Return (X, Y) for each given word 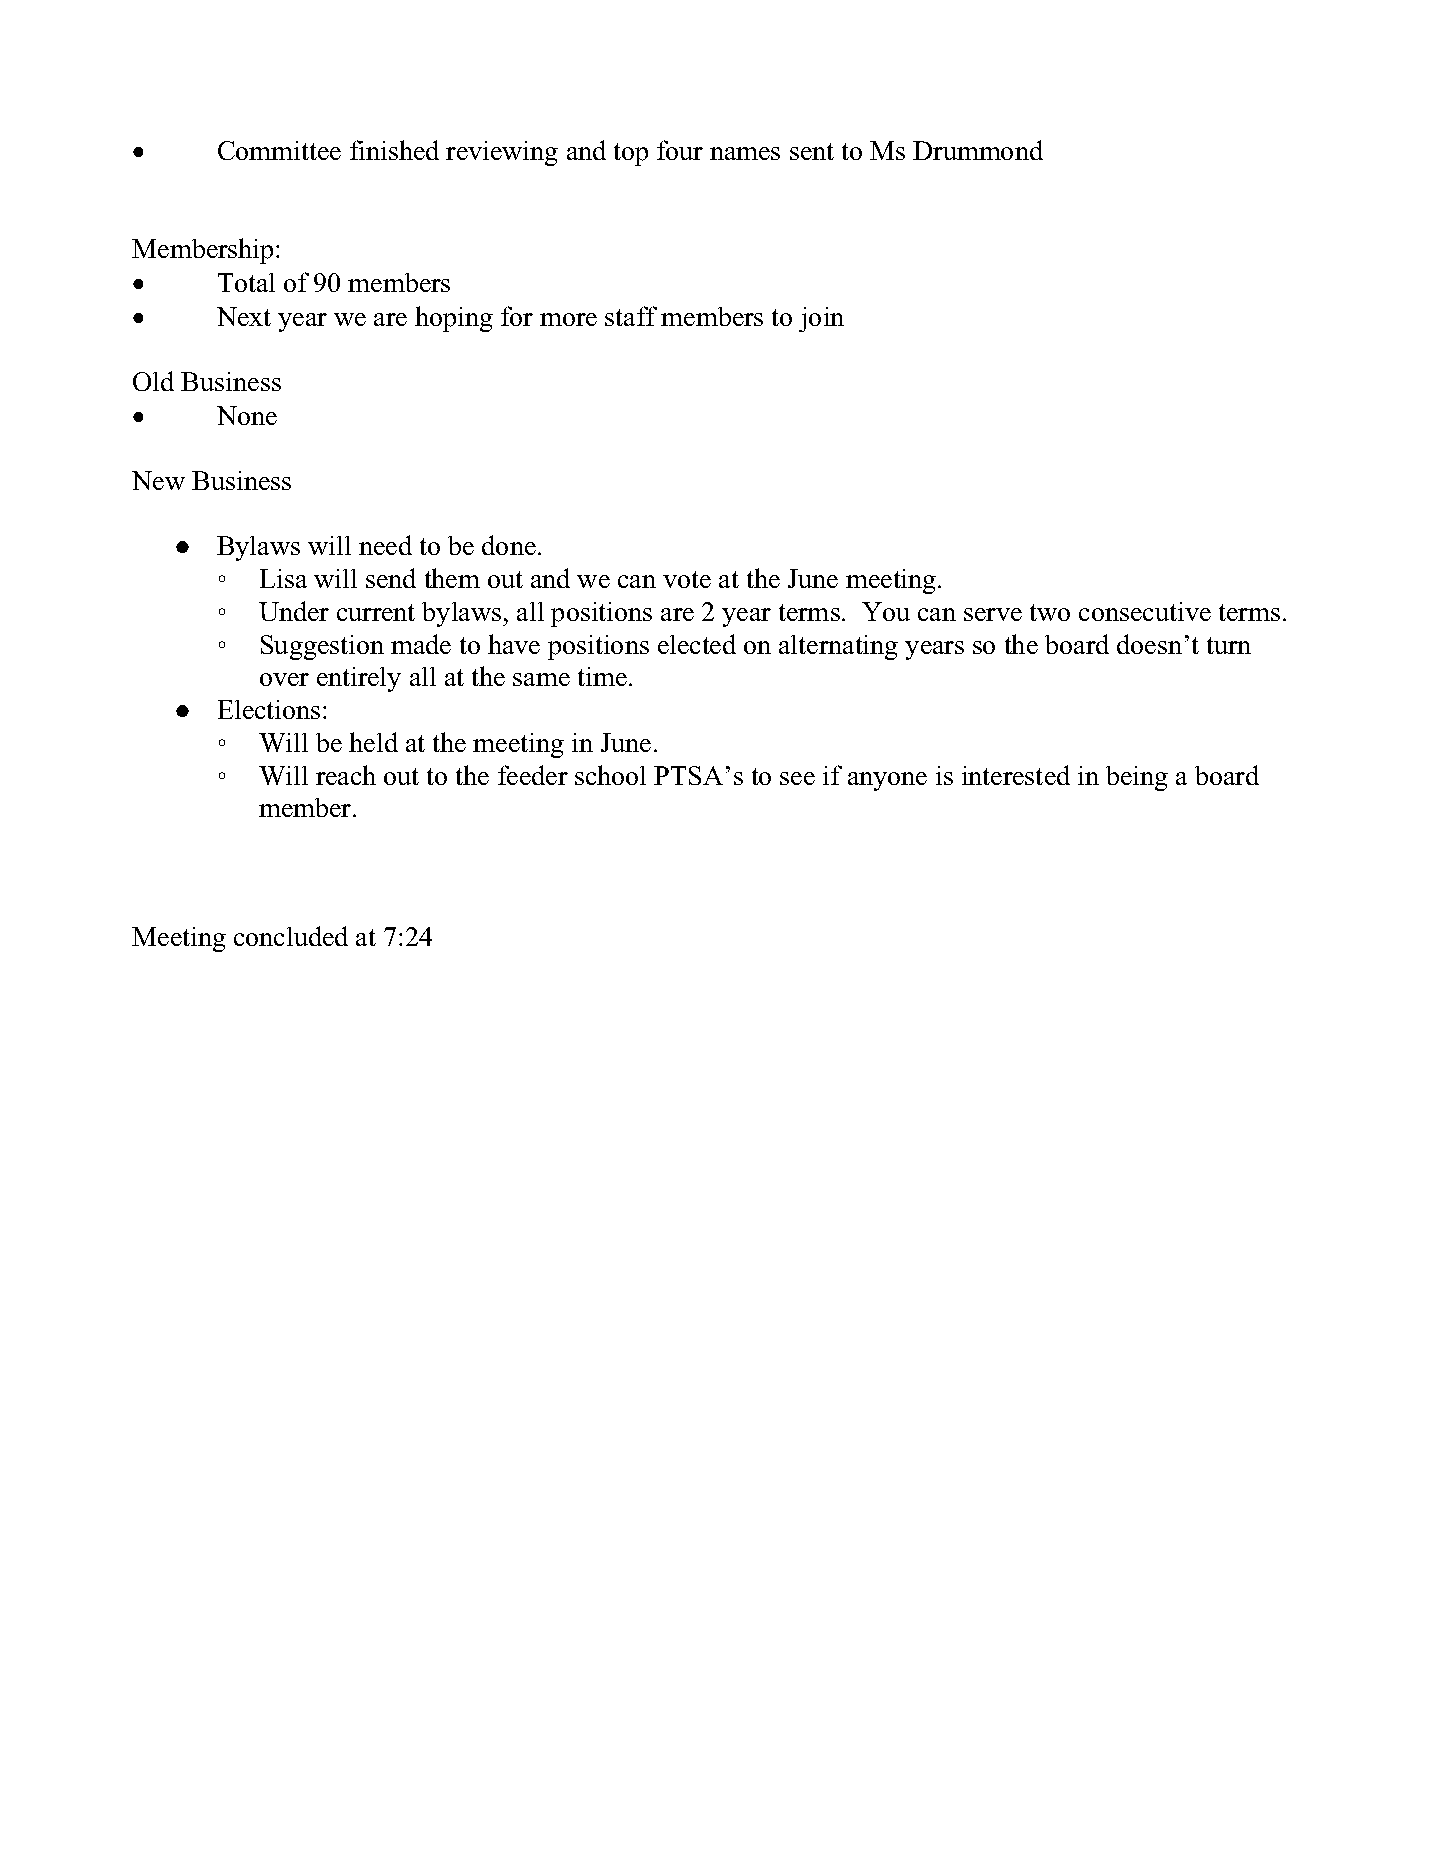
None (247, 415)
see (797, 778)
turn (1229, 645)
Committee (279, 150)
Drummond (978, 150)
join (821, 319)
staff (631, 316)
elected (697, 644)
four (680, 150)
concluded (291, 936)
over (284, 679)
